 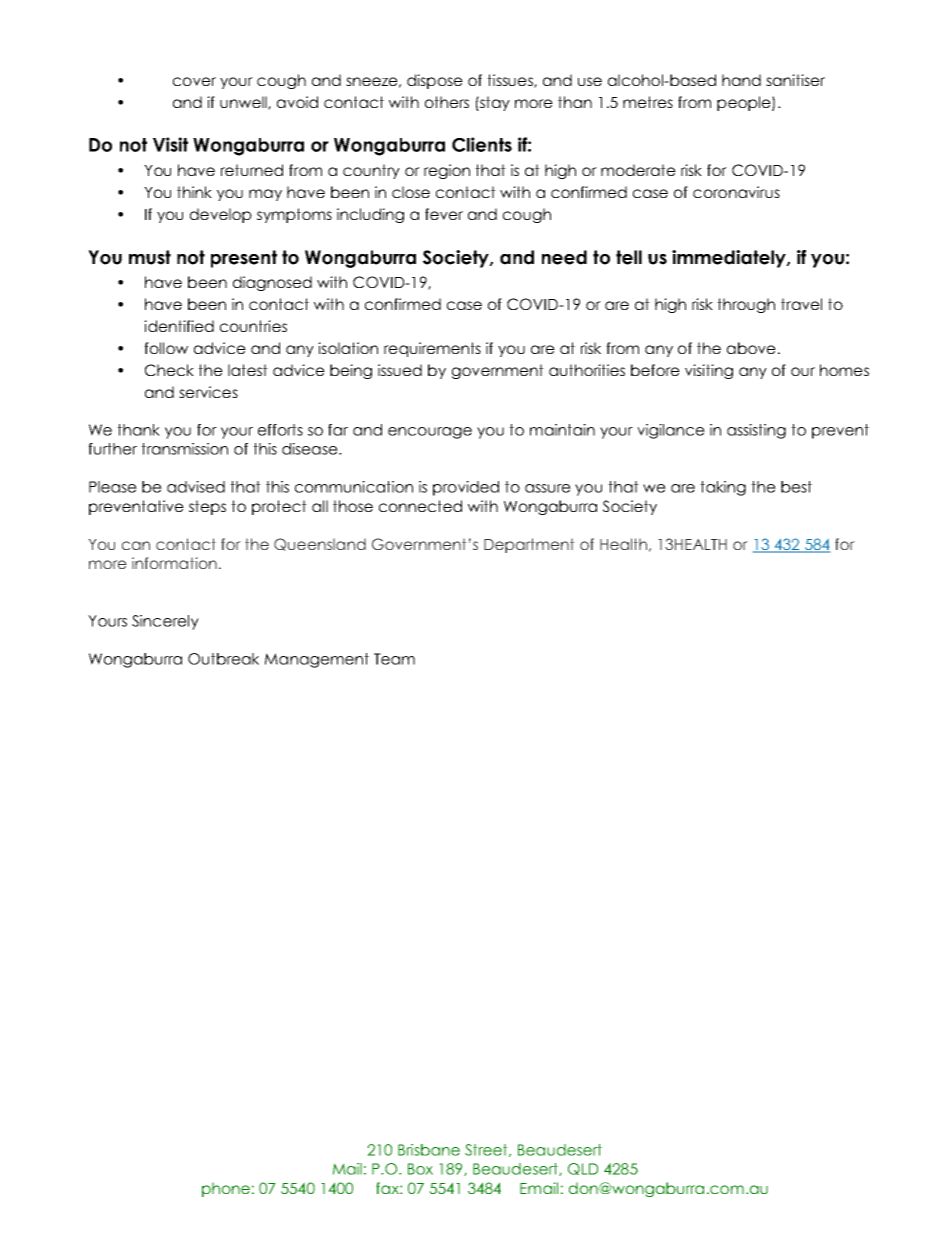 What do you see at coordinates (429, 1150) in the image?
I see `Brisbane` at bounding box center [429, 1150].
